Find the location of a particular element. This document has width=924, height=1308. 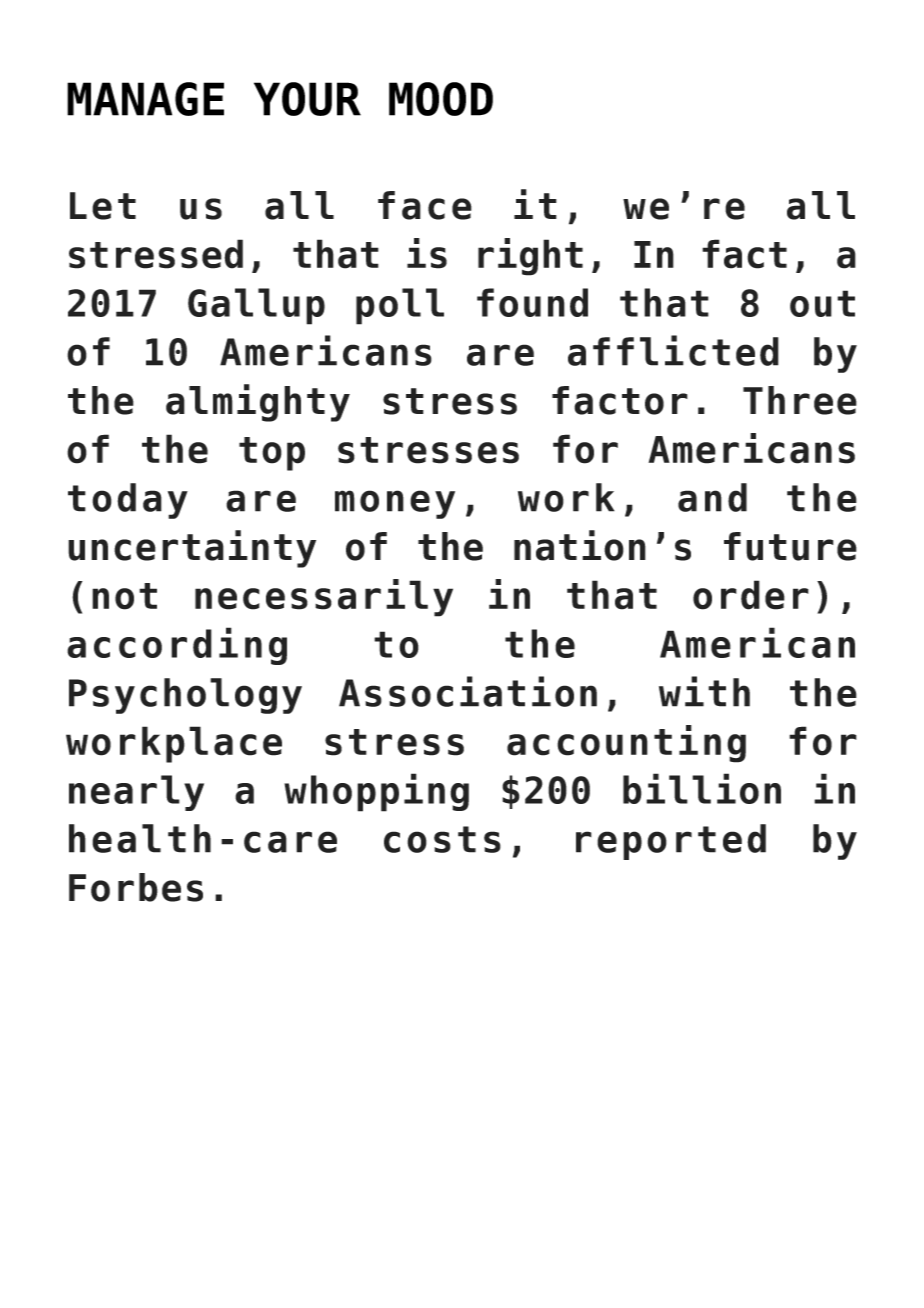

money is located at coordinates (395, 504).
